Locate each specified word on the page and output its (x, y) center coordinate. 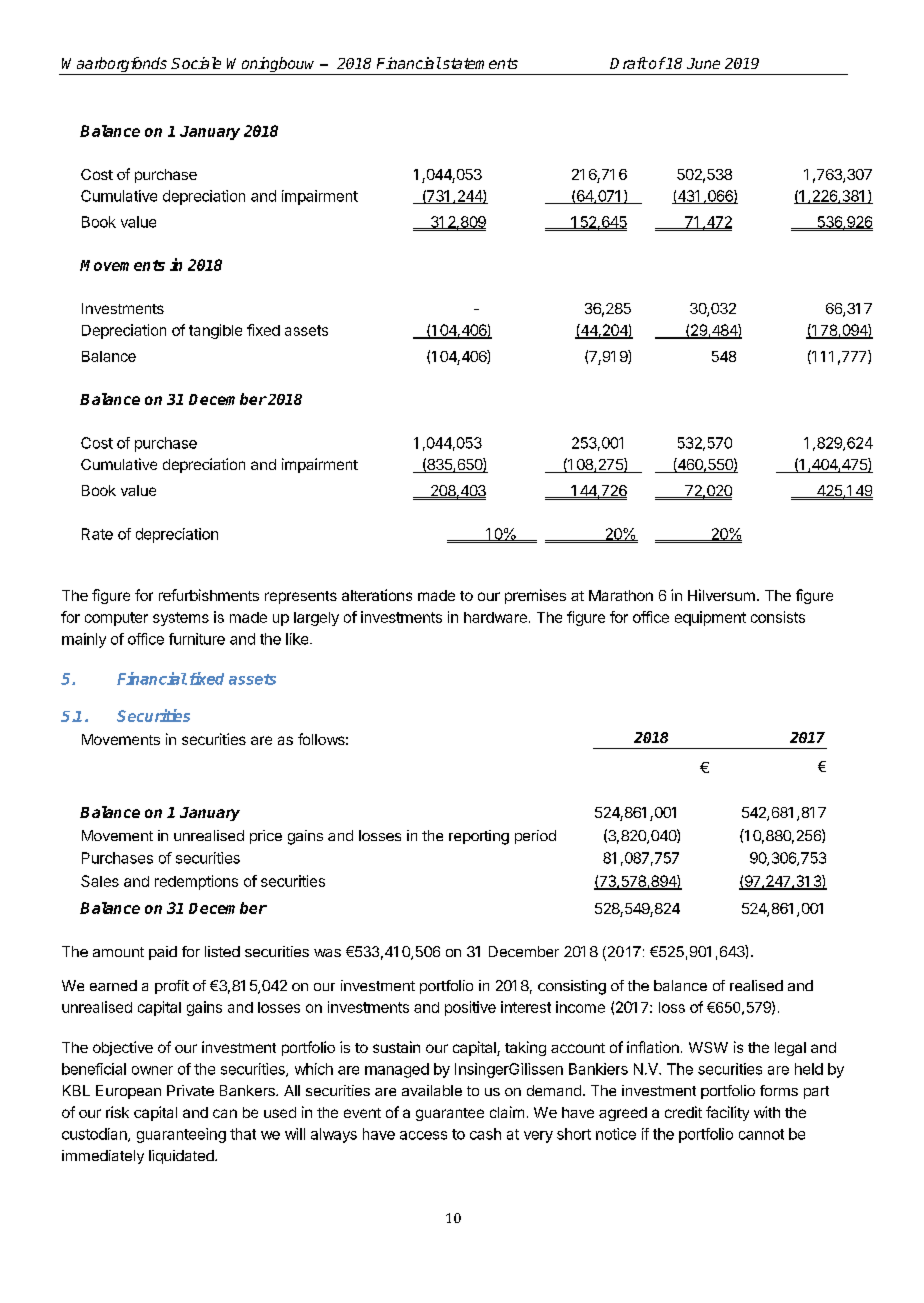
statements (479, 63)
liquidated (182, 1157)
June (703, 63)
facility (727, 1113)
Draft (629, 63)
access (423, 1135)
